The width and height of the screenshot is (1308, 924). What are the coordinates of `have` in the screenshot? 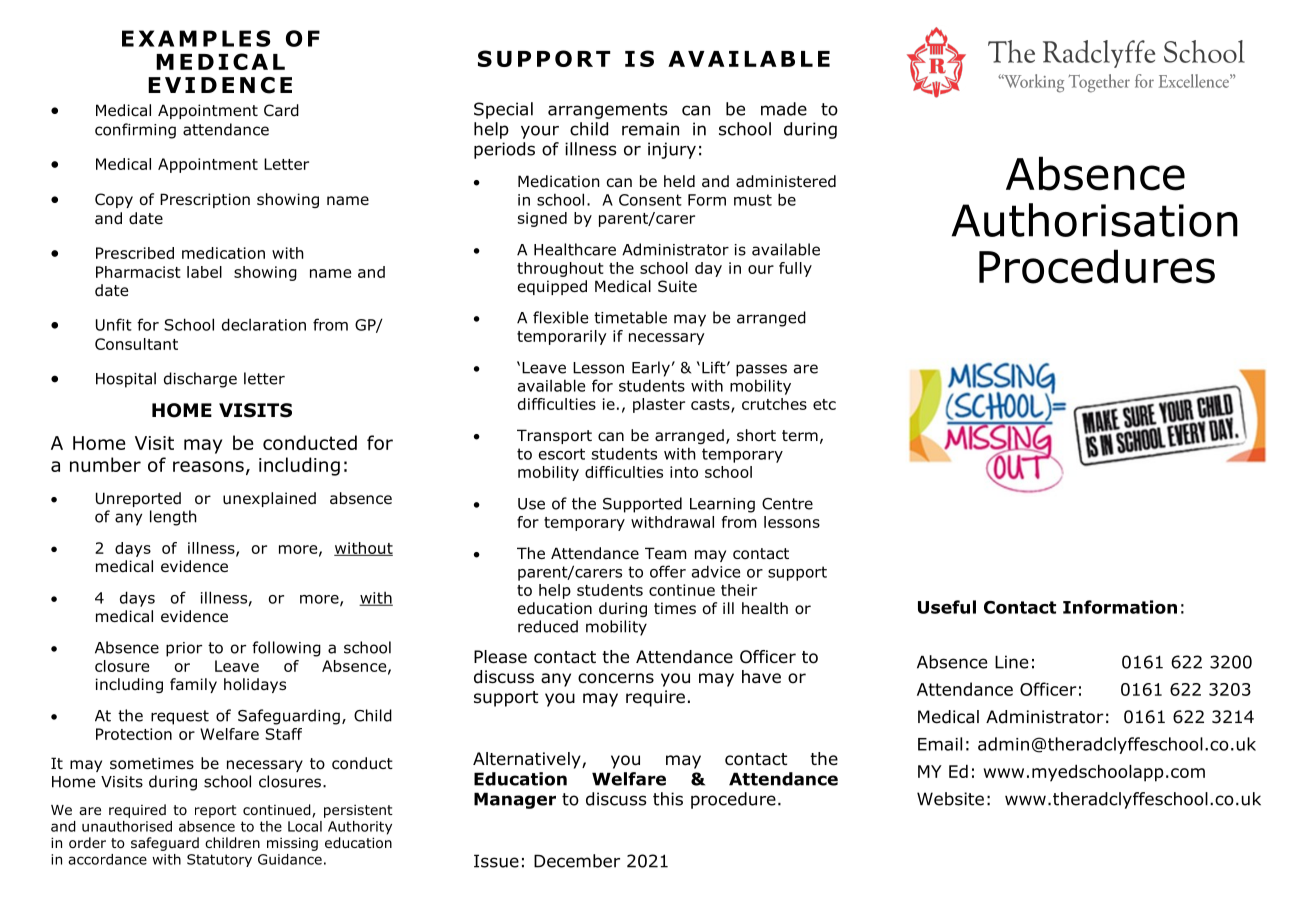 It's located at (761, 677).
